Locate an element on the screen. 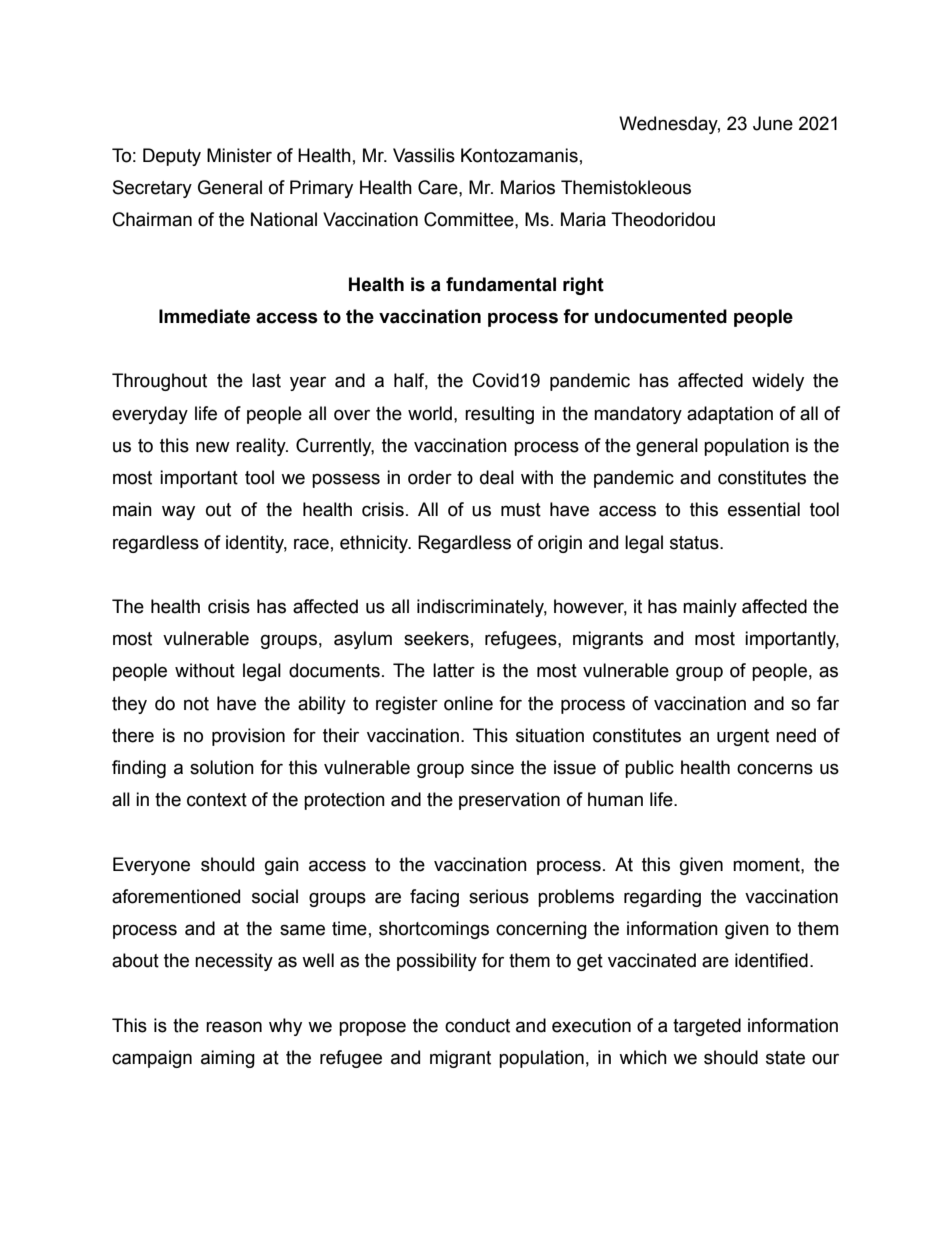 The image size is (952, 1233). status is located at coordinates (695, 543).
